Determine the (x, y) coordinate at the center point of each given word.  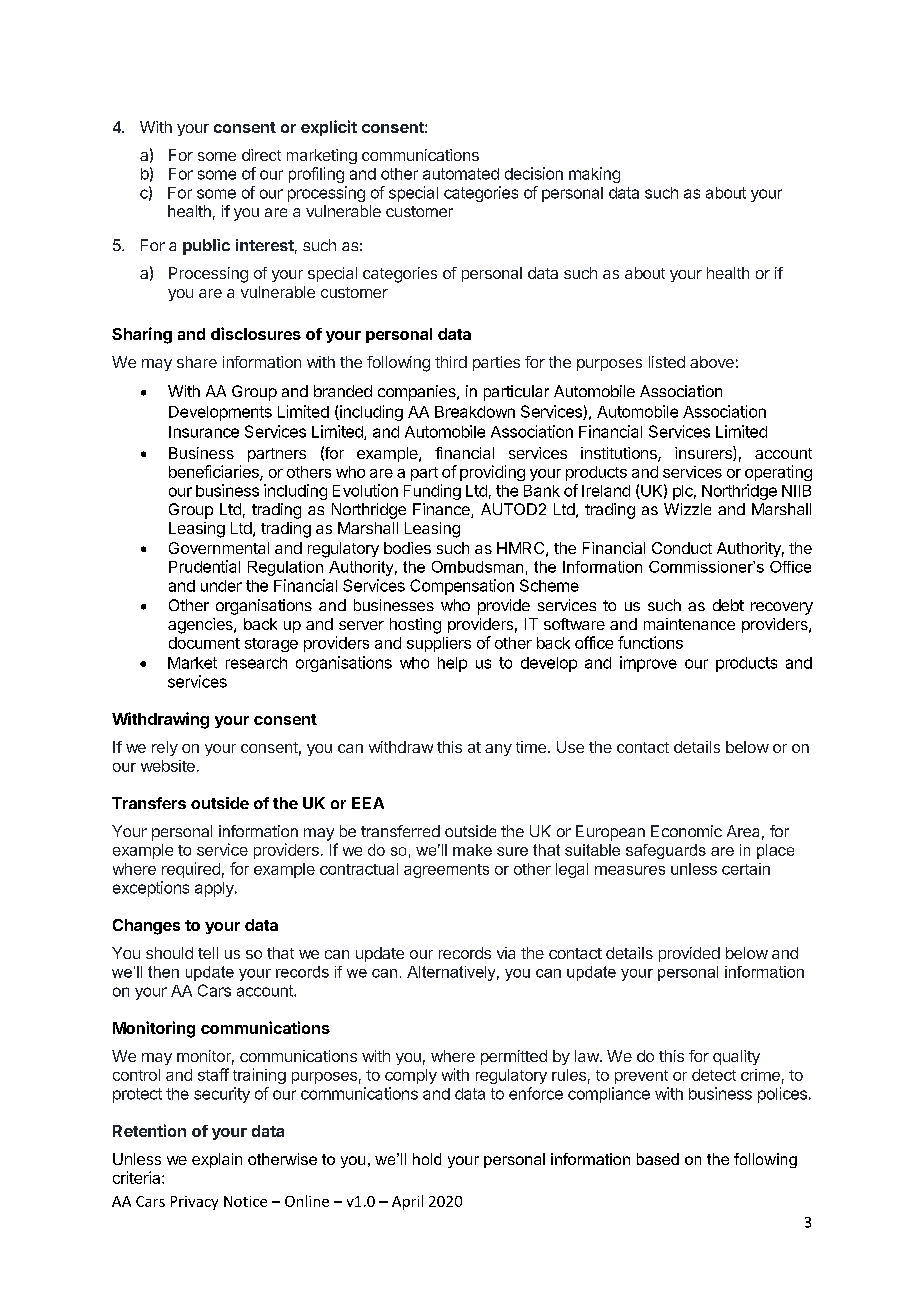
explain (217, 1160)
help (452, 664)
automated (461, 174)
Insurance (204, 432)
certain (746, 869)
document (204, 643)
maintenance (689, 624)
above (712, 362)
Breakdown (475, 412)
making (594, 175)
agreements (446, 871)
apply (215, 889)
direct (261, 155)
